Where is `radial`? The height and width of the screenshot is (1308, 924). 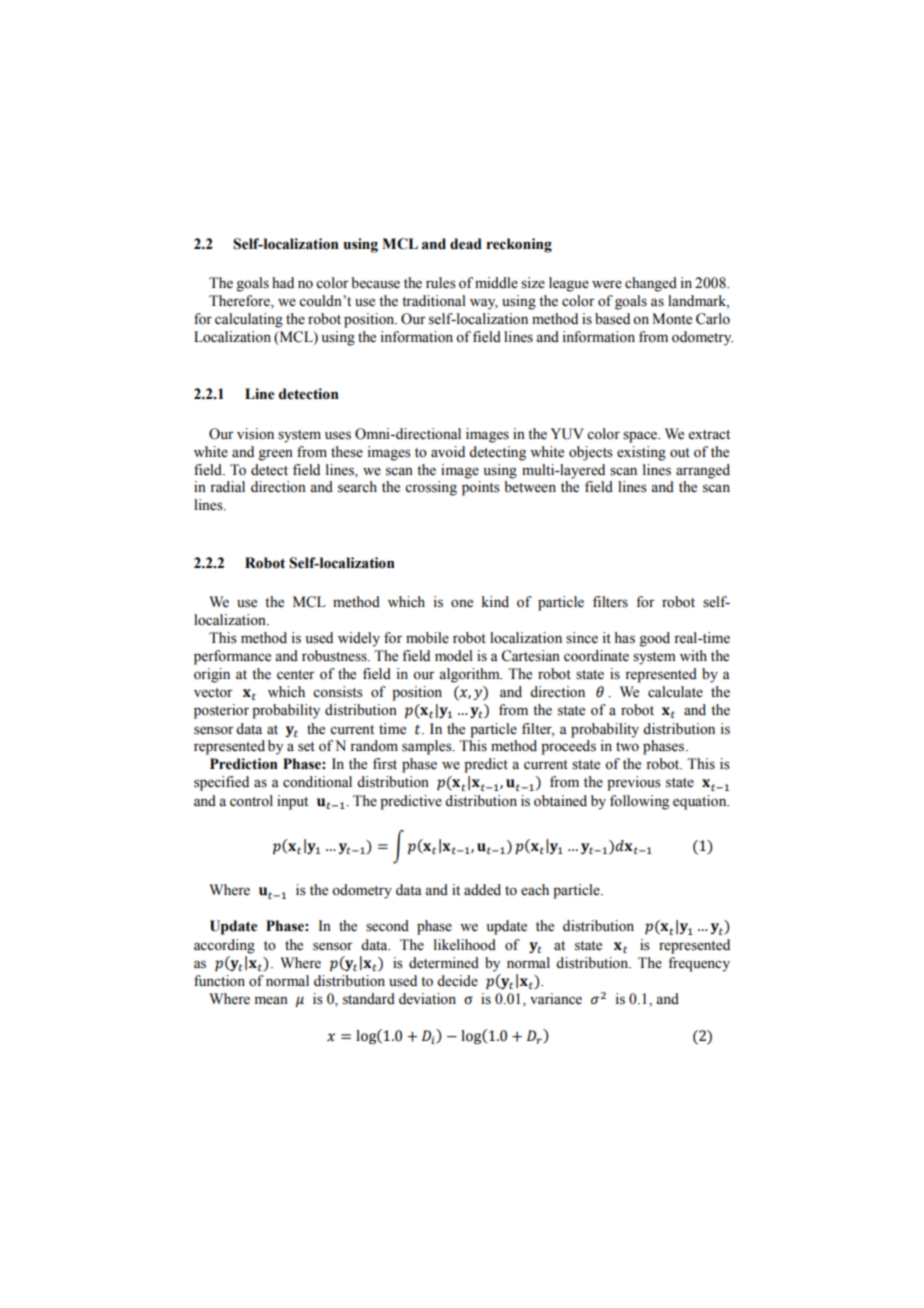
radial is located at coordinates (227, 486).
